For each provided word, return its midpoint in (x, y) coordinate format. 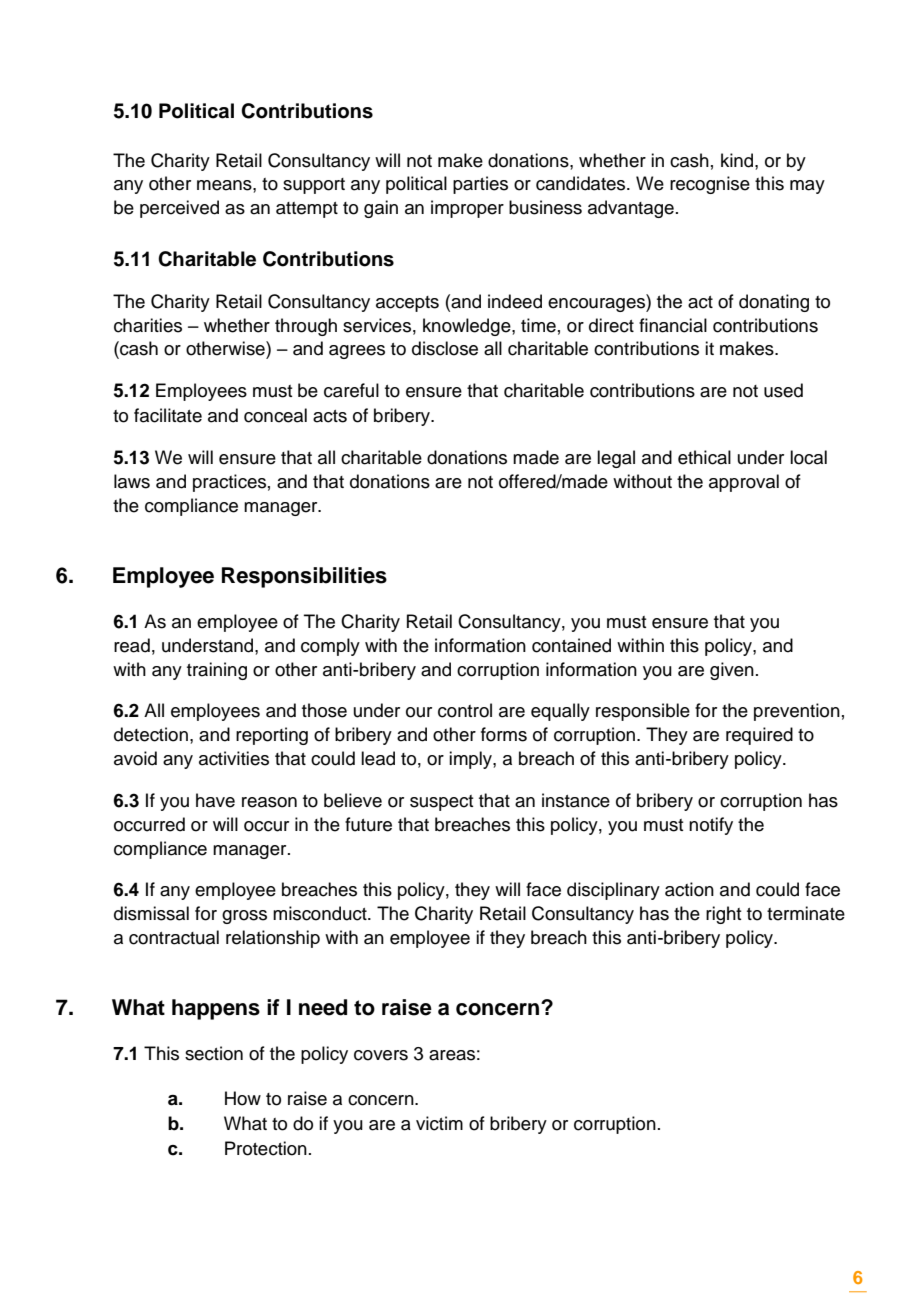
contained (571, 645)
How (243, 1098)
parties (480, 185)
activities (234, 758)
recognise (710, 185)
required (759, 736)
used (783, 390)
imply (471, 760)
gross (244, 917)
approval (744, 483)
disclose (445, 348)
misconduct (321, 913)
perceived (179, 209)
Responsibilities (304, 577)
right (724, 915)
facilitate (168, 415)
